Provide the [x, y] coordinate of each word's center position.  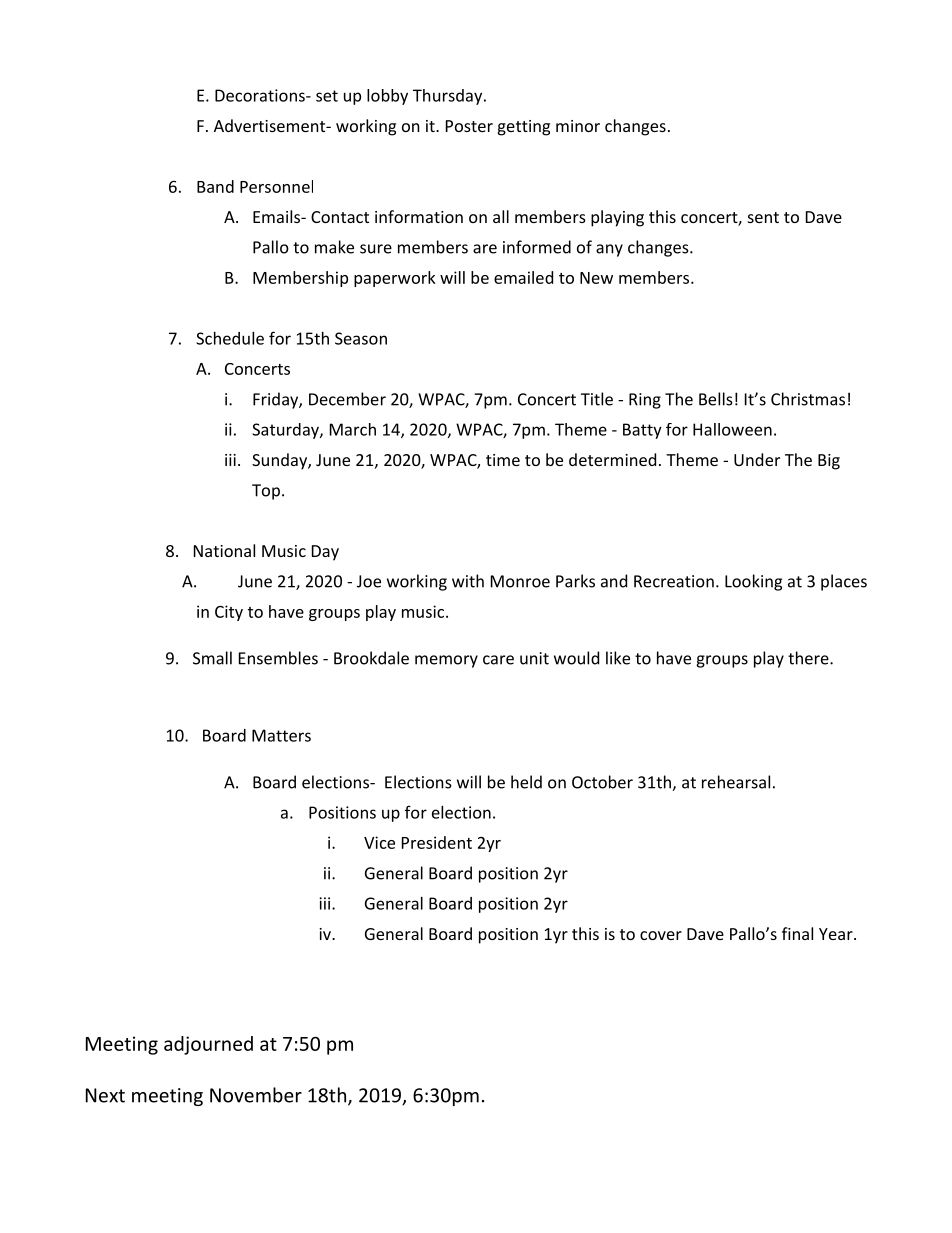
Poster [469, 126]
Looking [753, 582]
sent [763, 217]
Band [215, 186]
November [256, 1095]
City [229, 613]
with [468, 581]
